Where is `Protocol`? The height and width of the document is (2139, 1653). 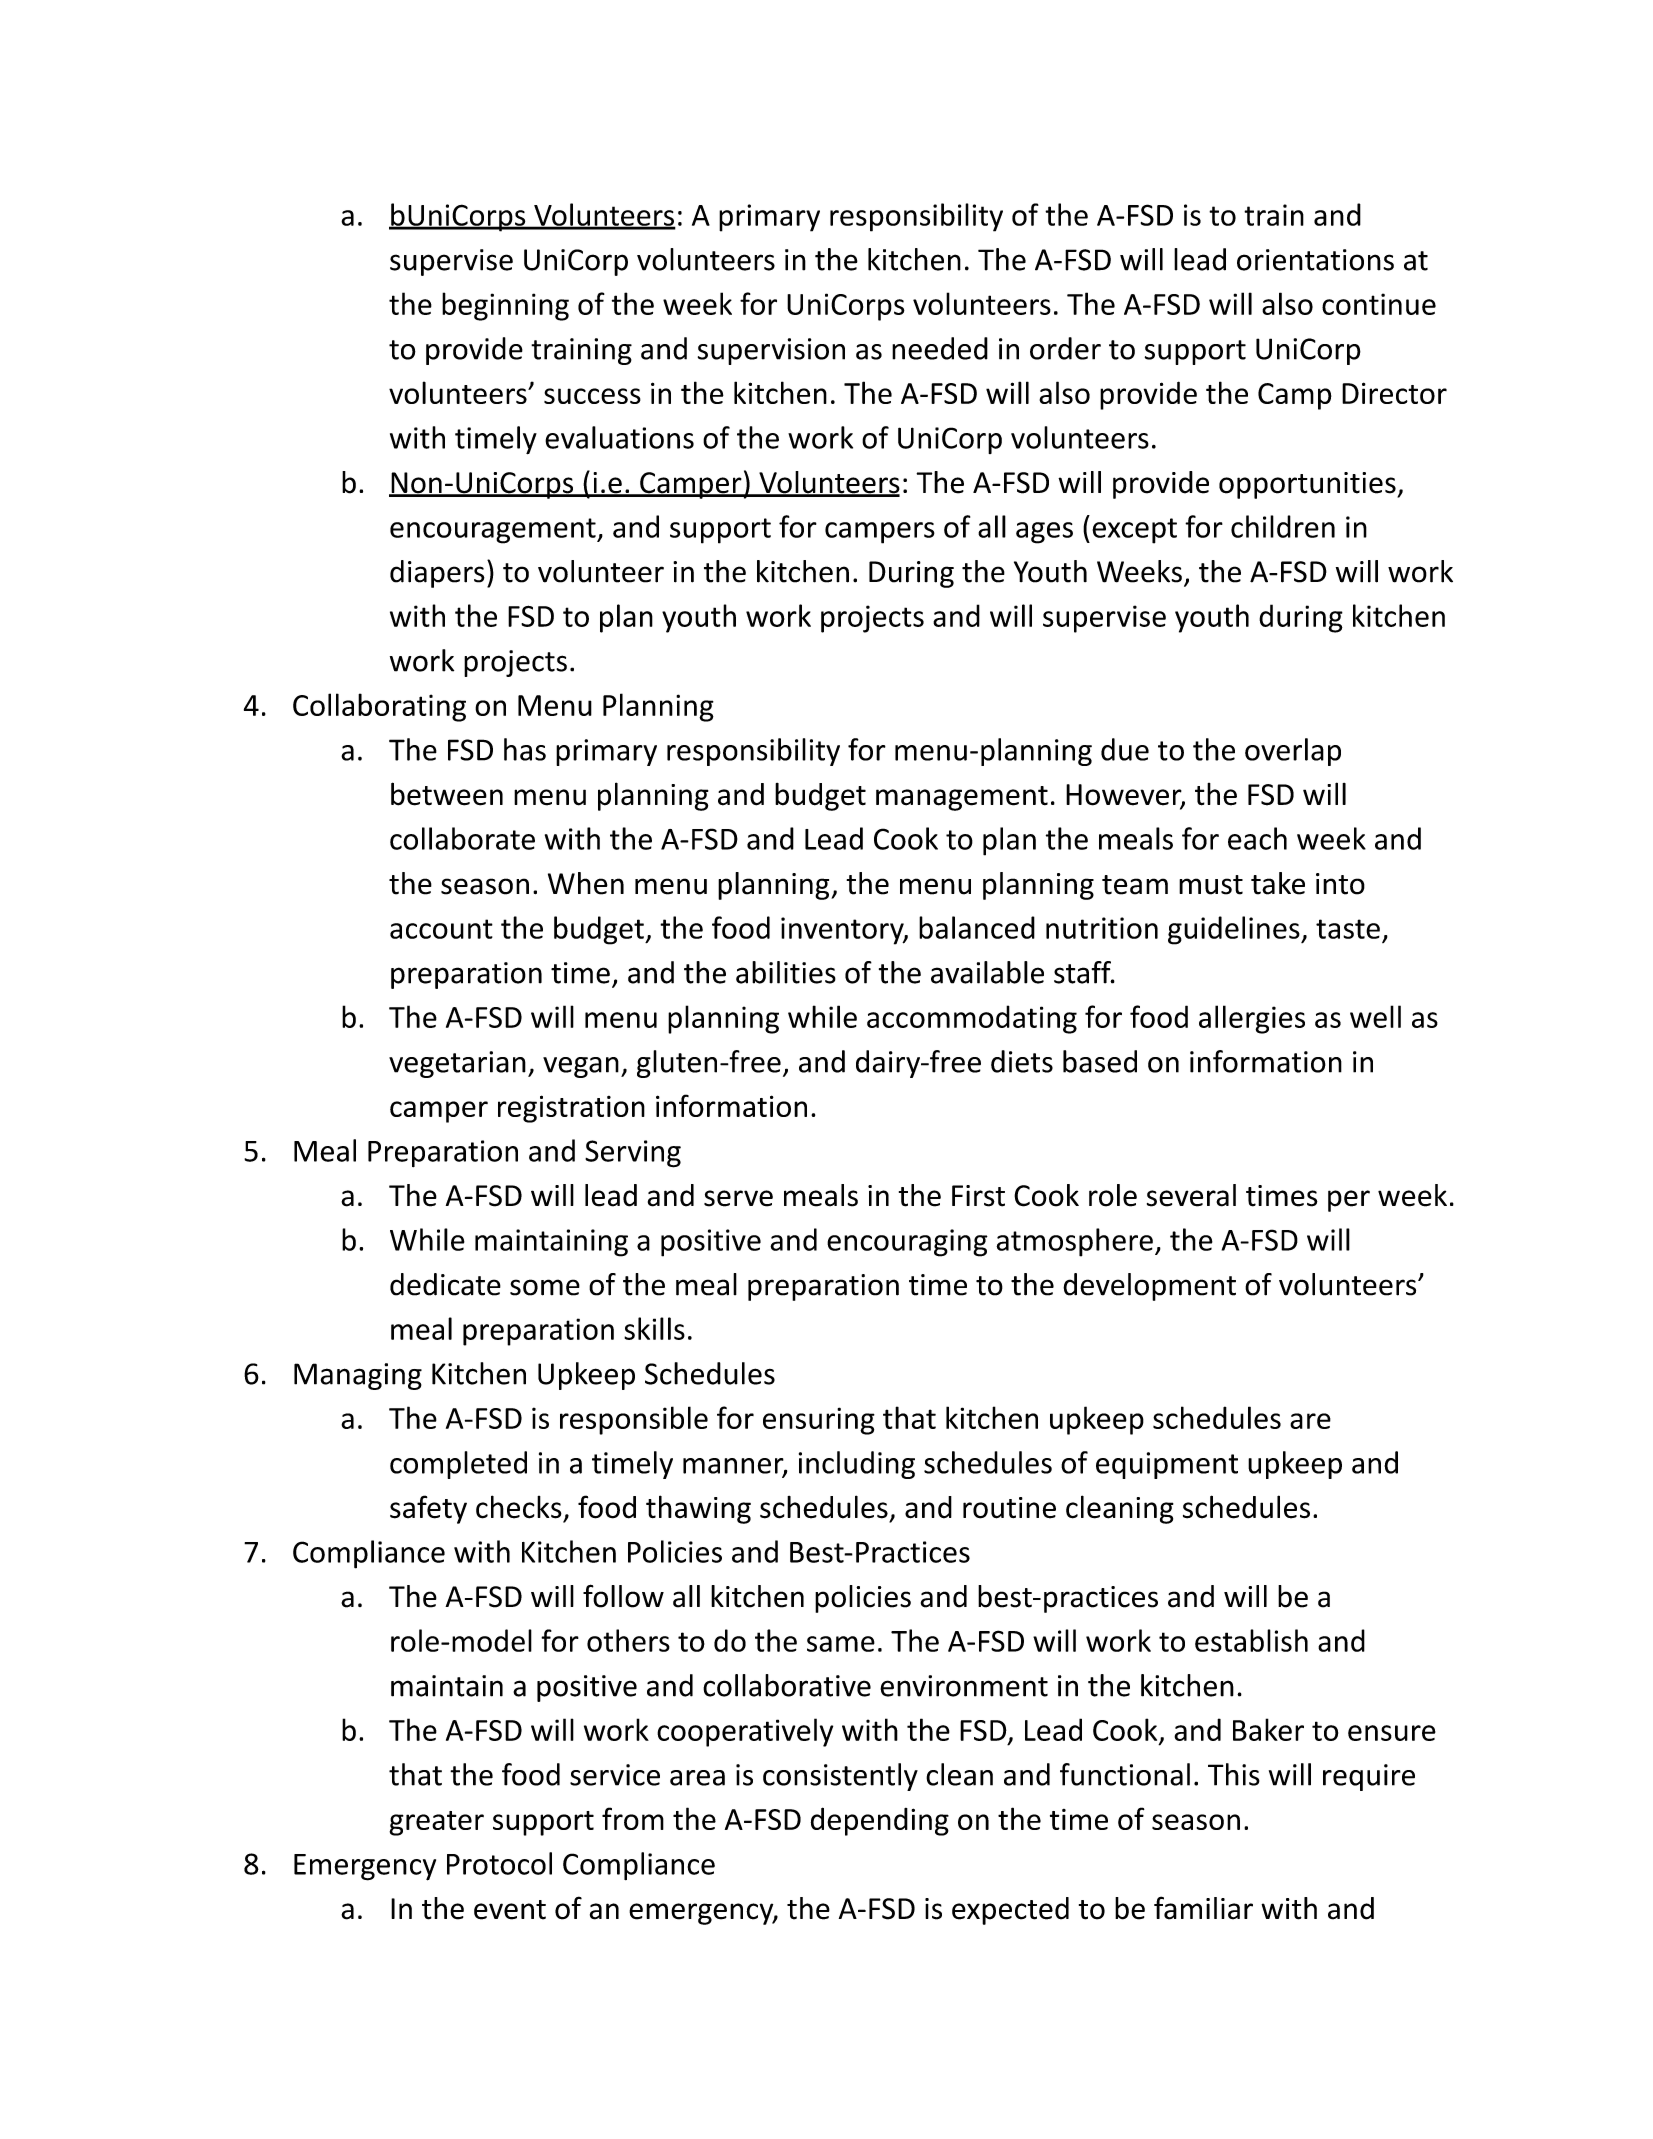
Protocol is located at coordinates (499, 1863).
